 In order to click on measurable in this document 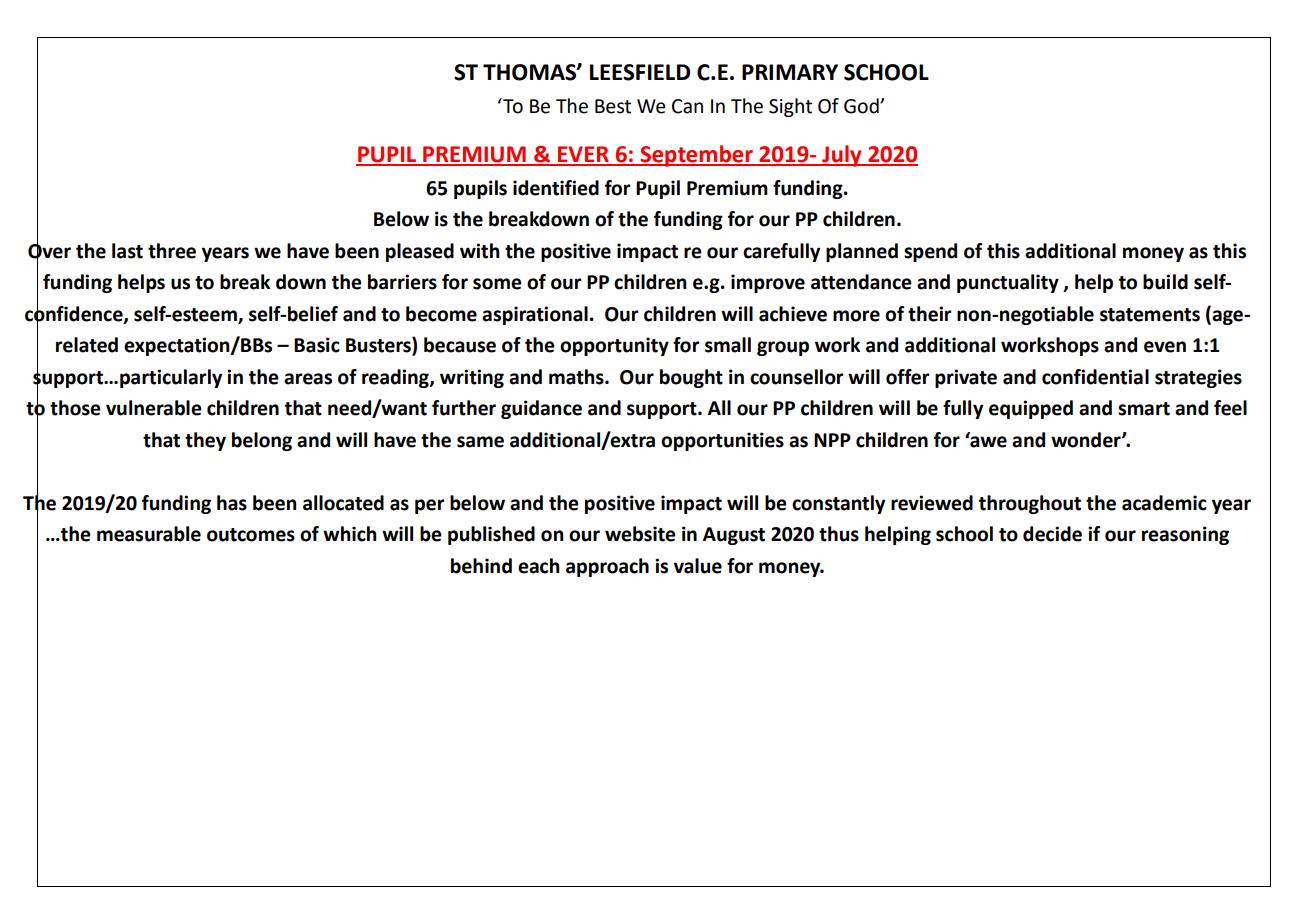, I will do `click(149, 534)`.
